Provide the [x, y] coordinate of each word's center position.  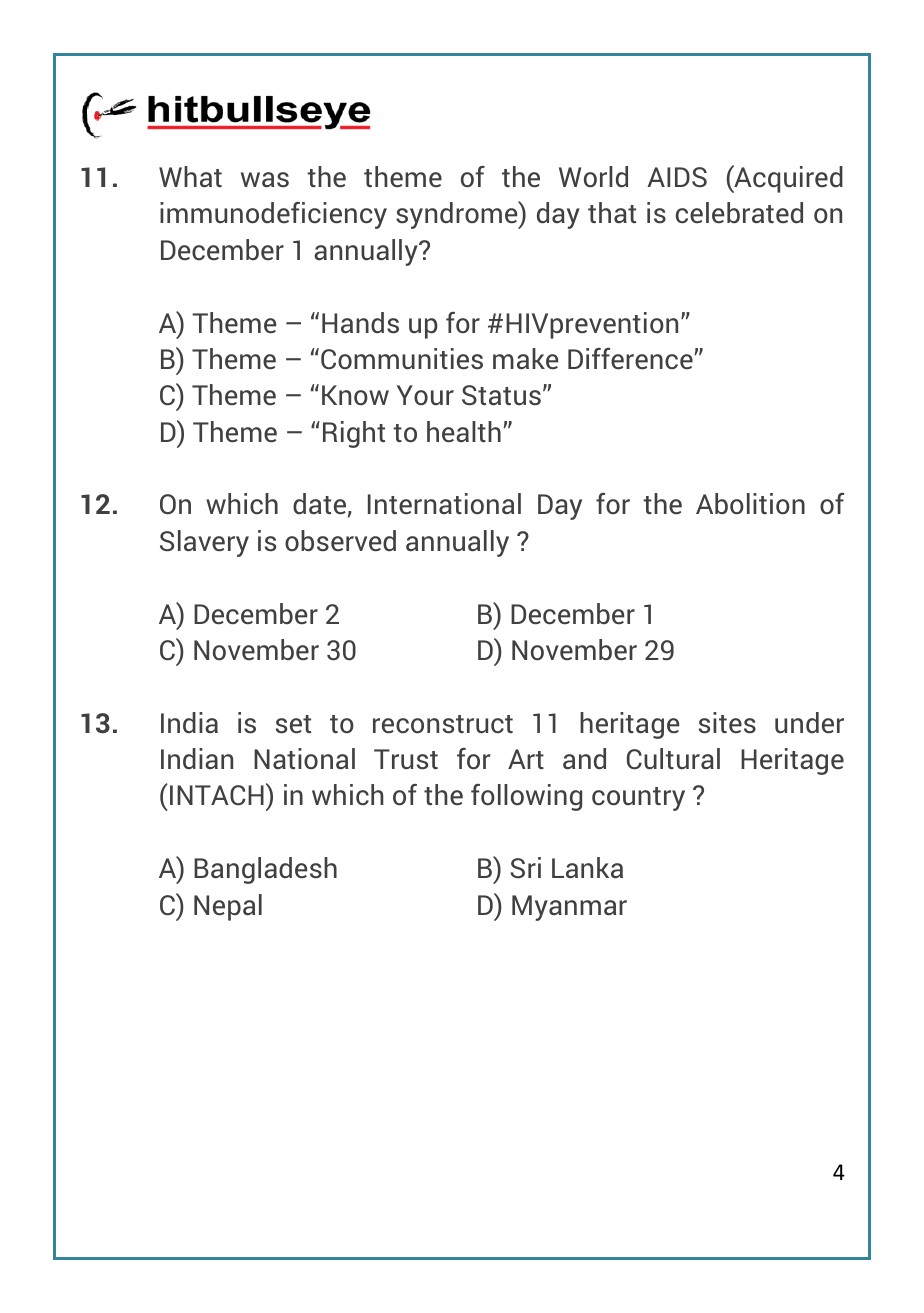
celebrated [739, 213]
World [593, 177]
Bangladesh [265, 870]
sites [727, 723]
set [293, 724]
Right [354, 434]
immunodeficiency [273, 215]
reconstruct [443, 724]
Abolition [750, 503]
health [464, 432]
